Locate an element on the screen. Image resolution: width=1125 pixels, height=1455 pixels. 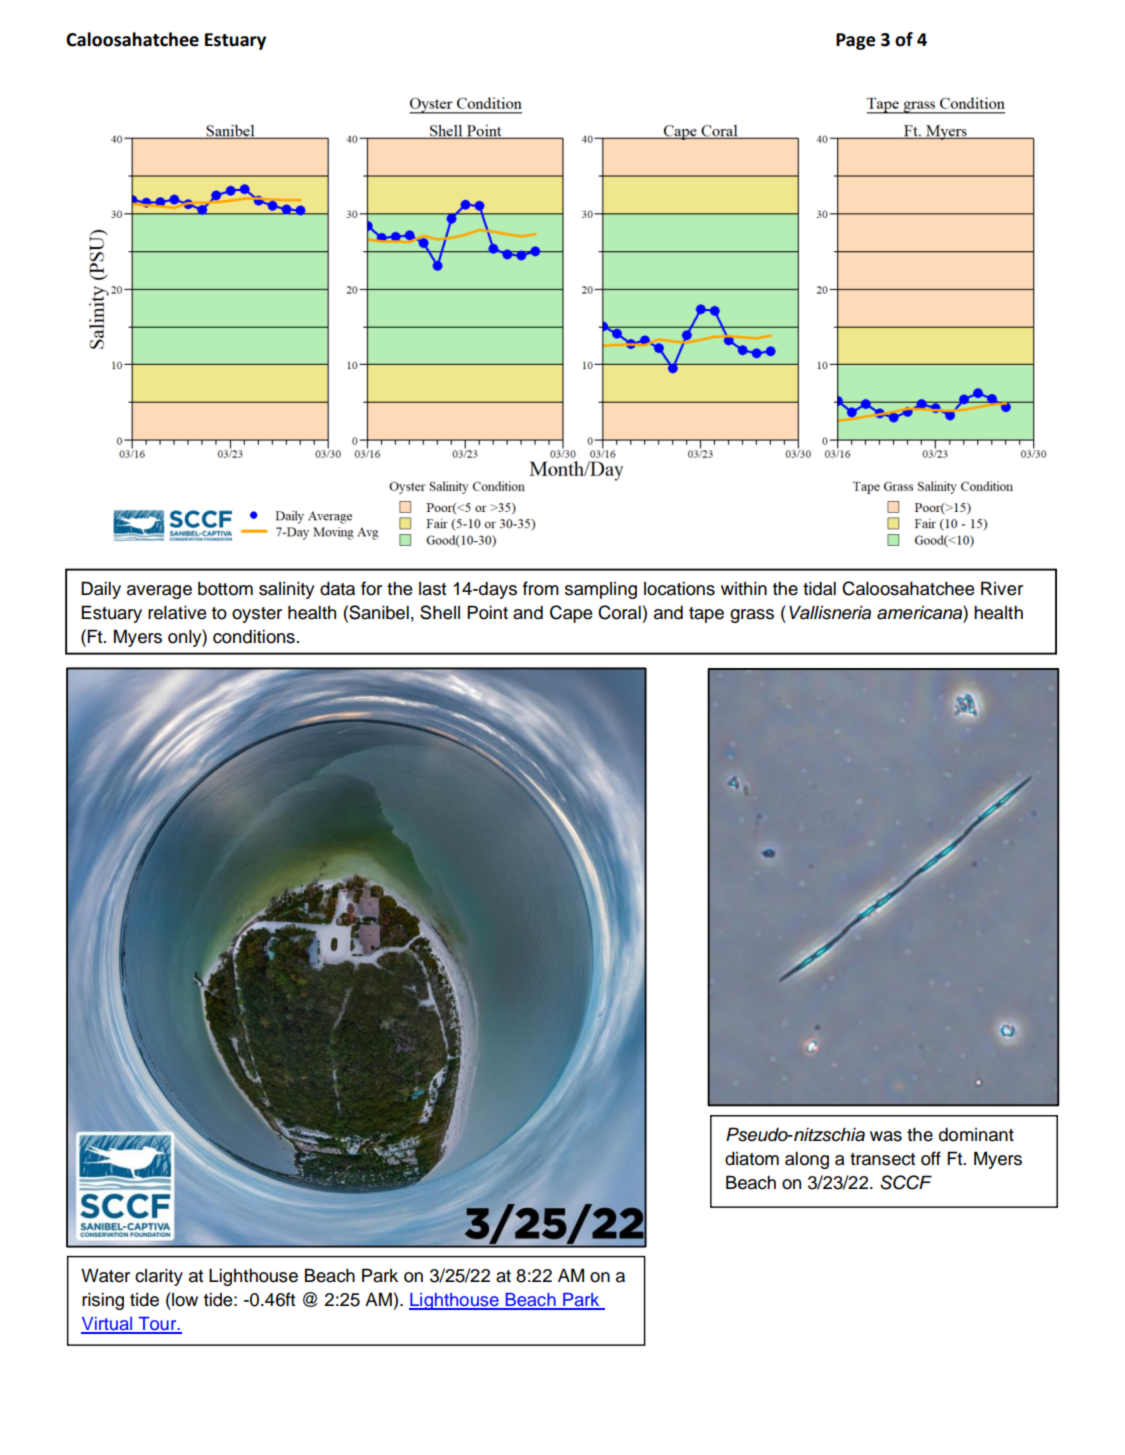
low is located at coordinates (184, 1299).
